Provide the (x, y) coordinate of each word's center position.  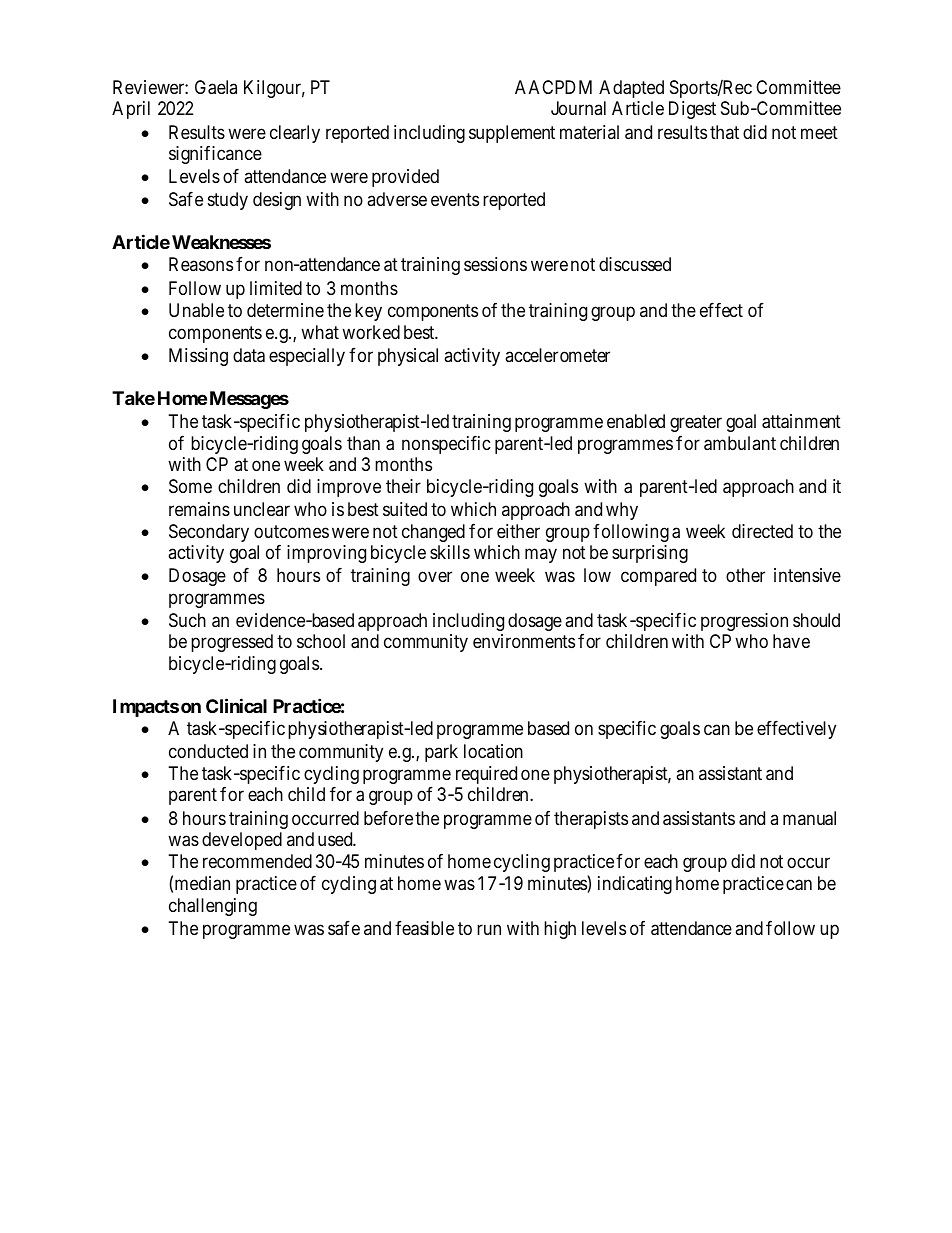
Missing (198, 357)
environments (524, 641)
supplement (512, 134)
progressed (232, 643)
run (489, 929)
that (724, 132)
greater (696, 424)
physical (408, 357)
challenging (213, 907)
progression (744, 622)
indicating (635, 885)
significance (215, 155)
